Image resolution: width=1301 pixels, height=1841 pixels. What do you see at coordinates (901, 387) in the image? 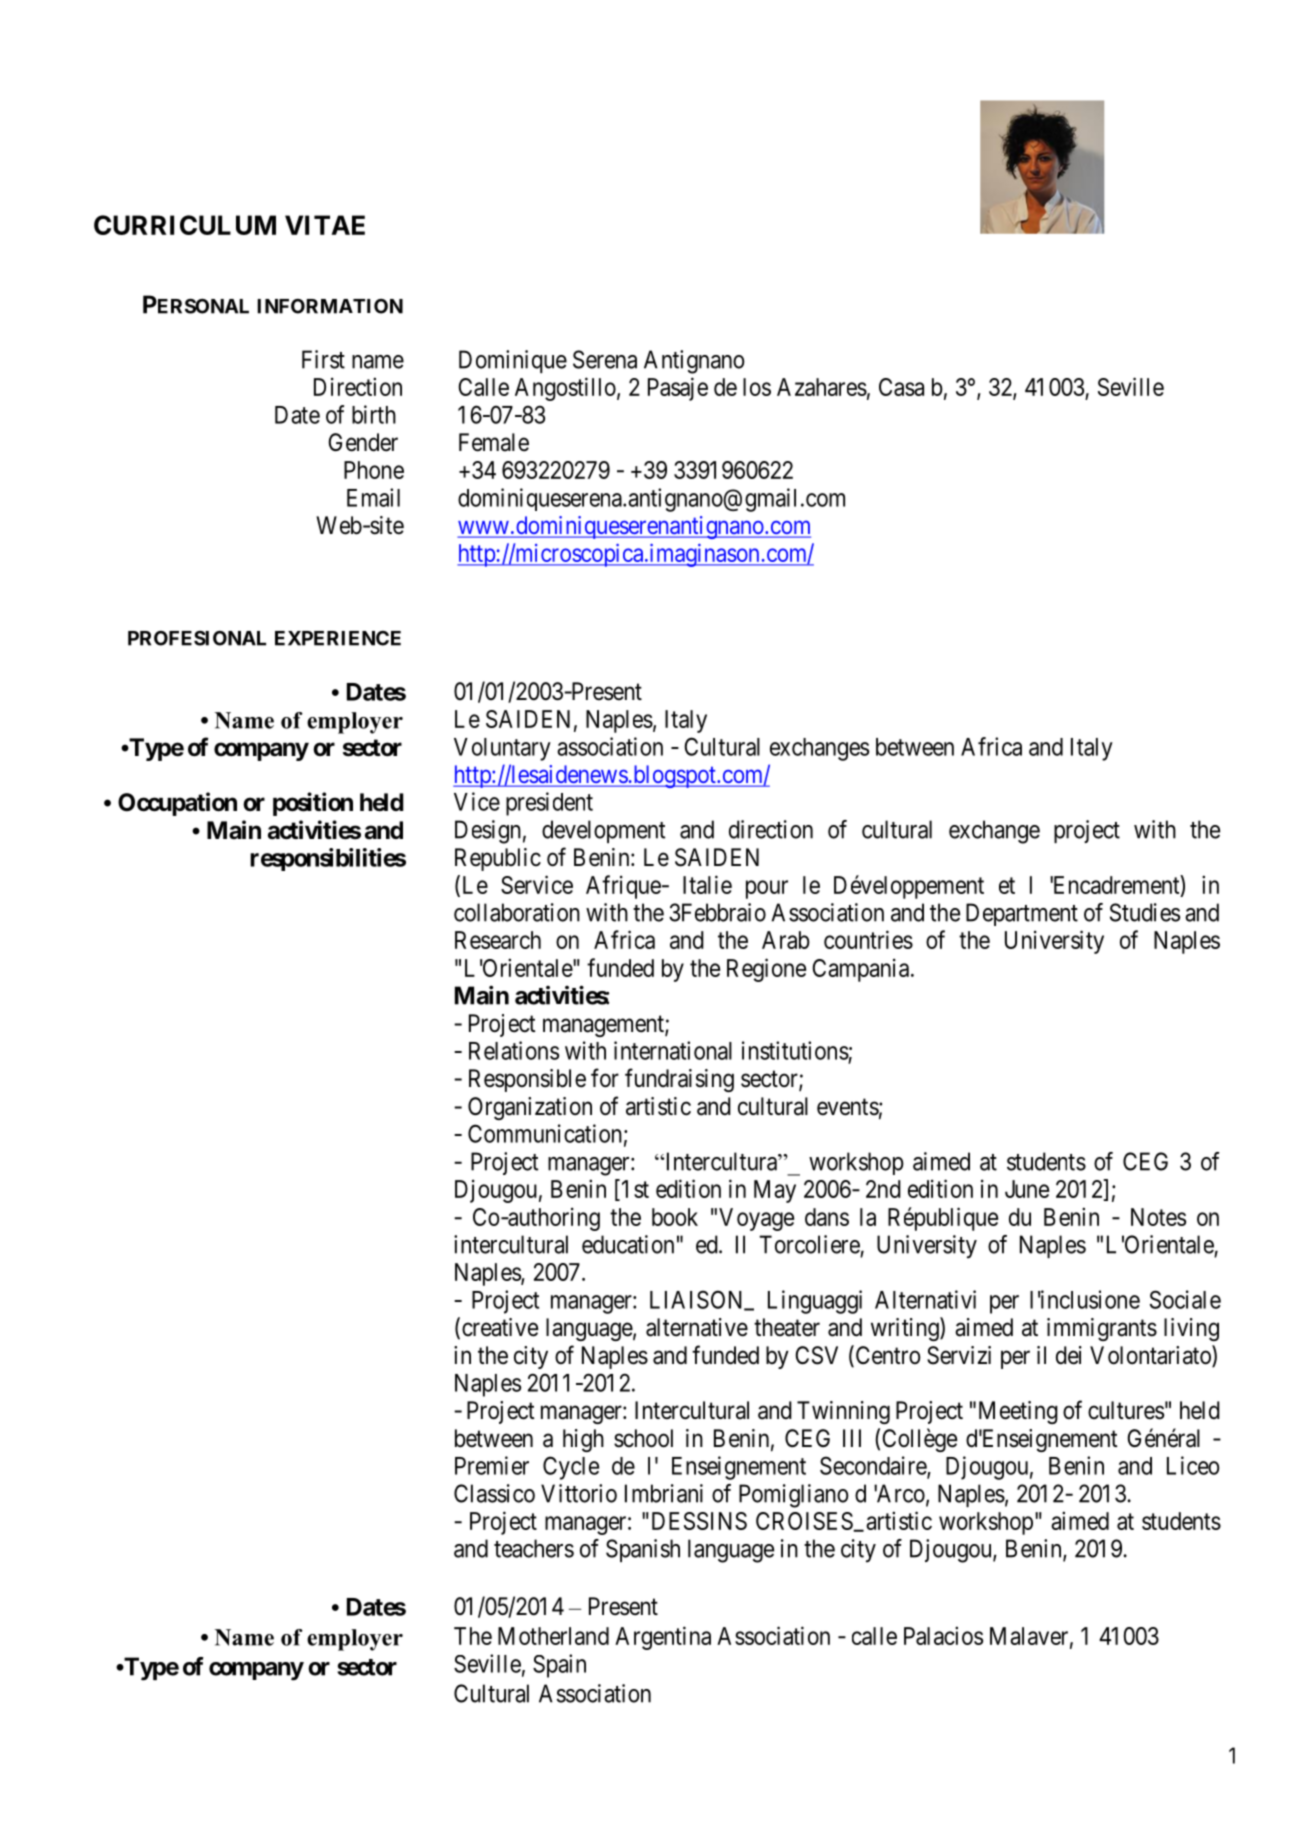
I see `Casa` at bounding box center [901, 387].
